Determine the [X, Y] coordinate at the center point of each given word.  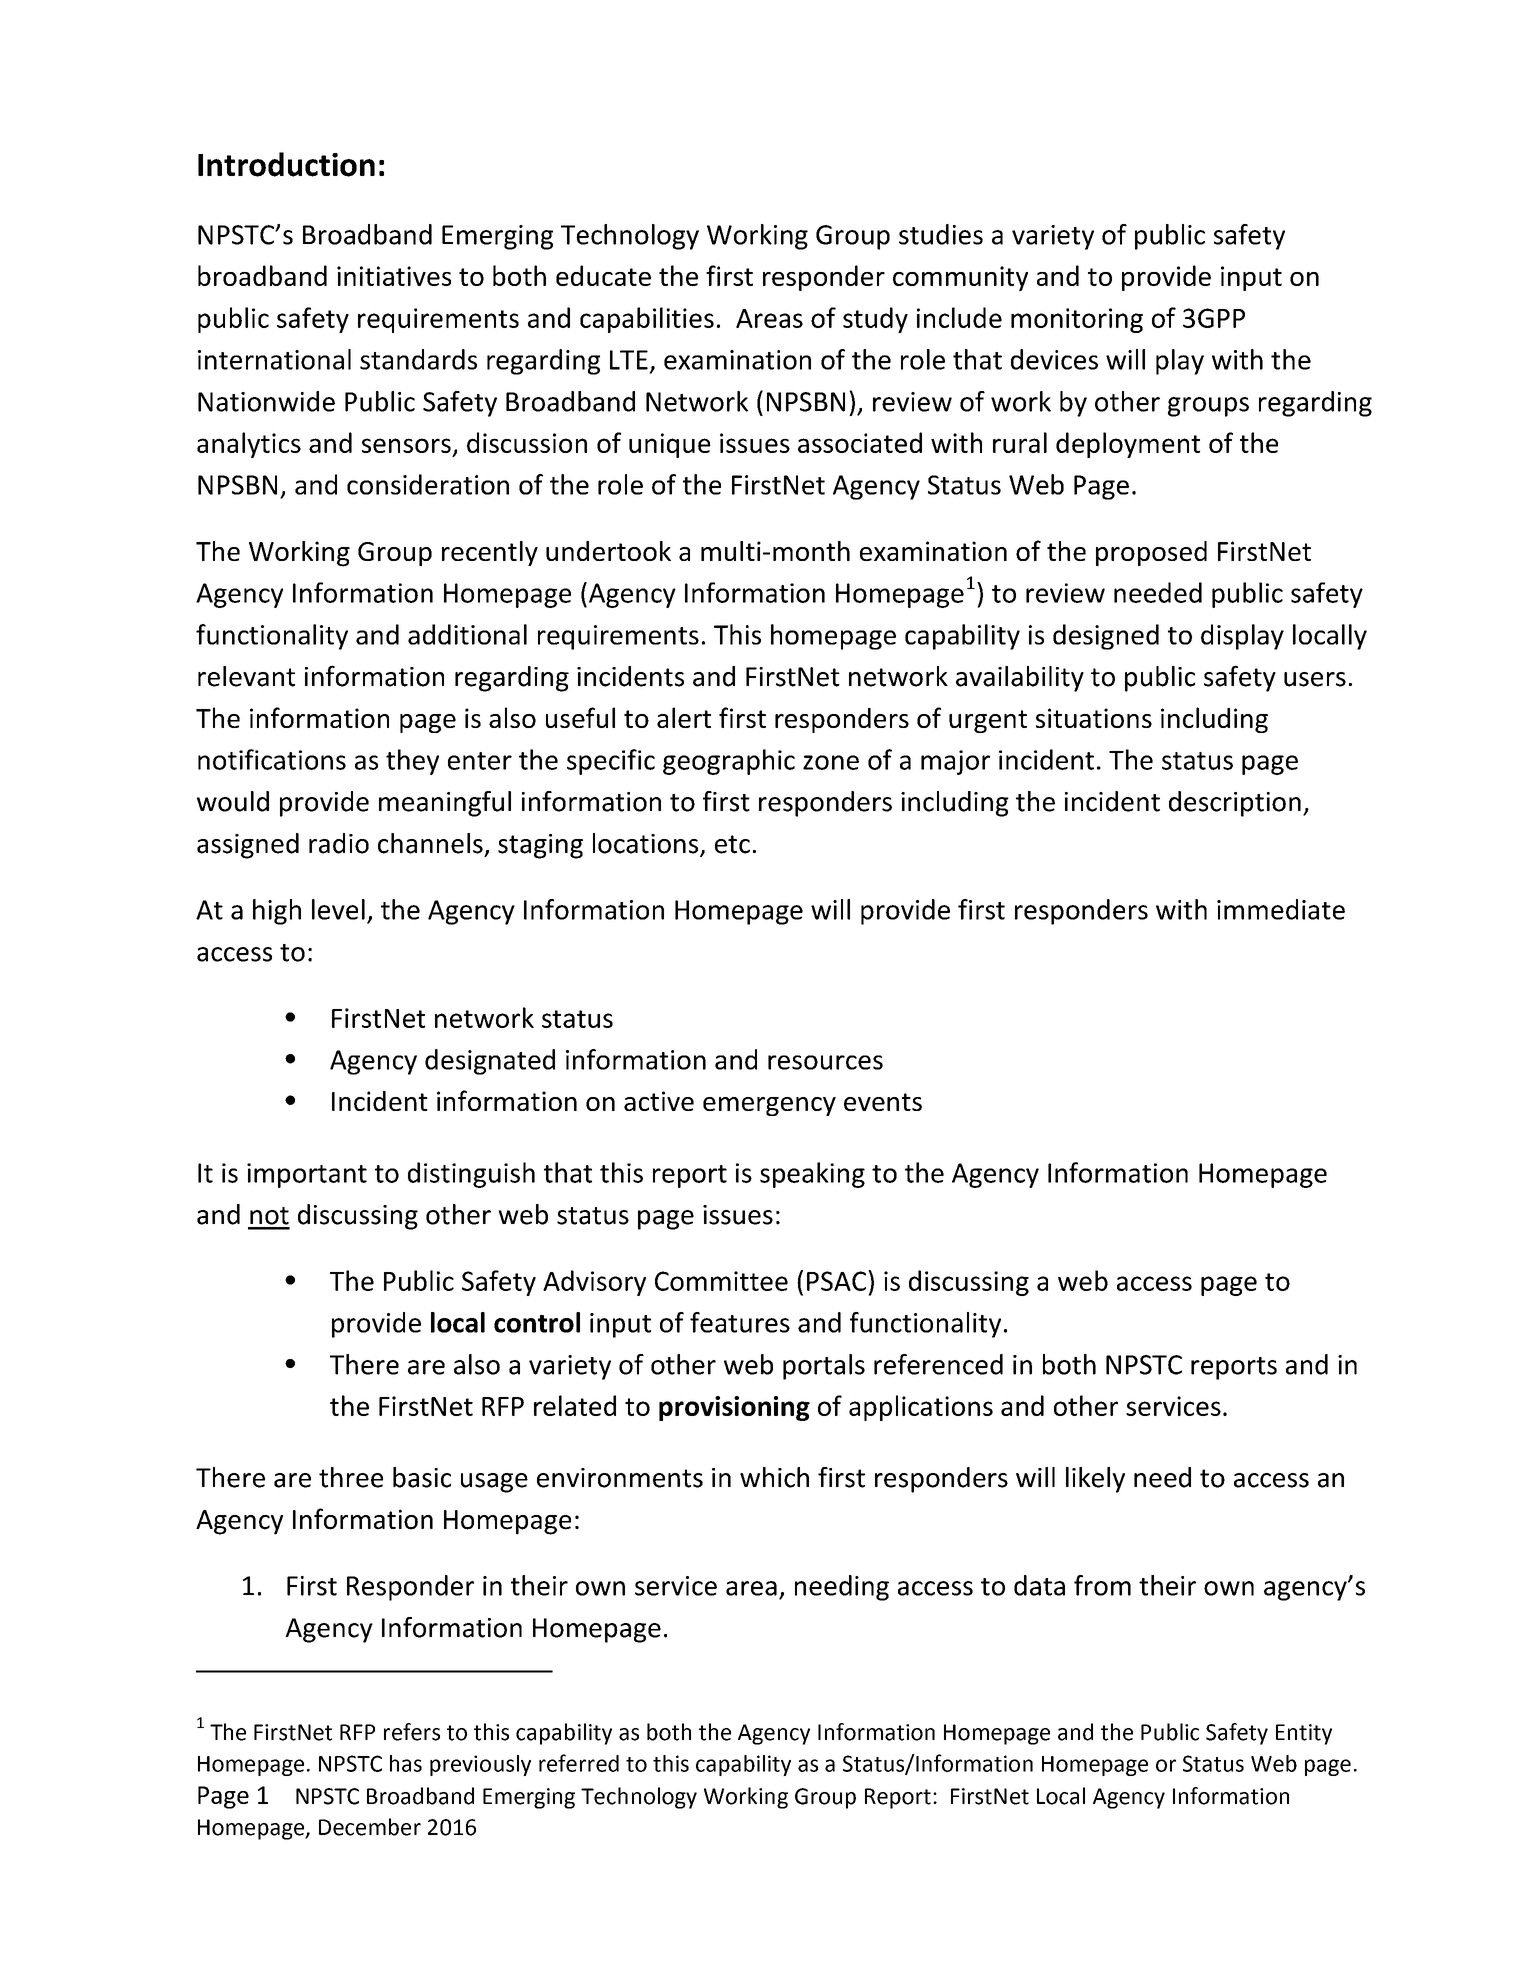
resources [825, 1062]
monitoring [1077, 320]
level [338, 909]
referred [579, 1763]
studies [941, 234]
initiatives [394, 276]
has [406, 1763]
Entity [1304, 1734]
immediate [1281, 909]
